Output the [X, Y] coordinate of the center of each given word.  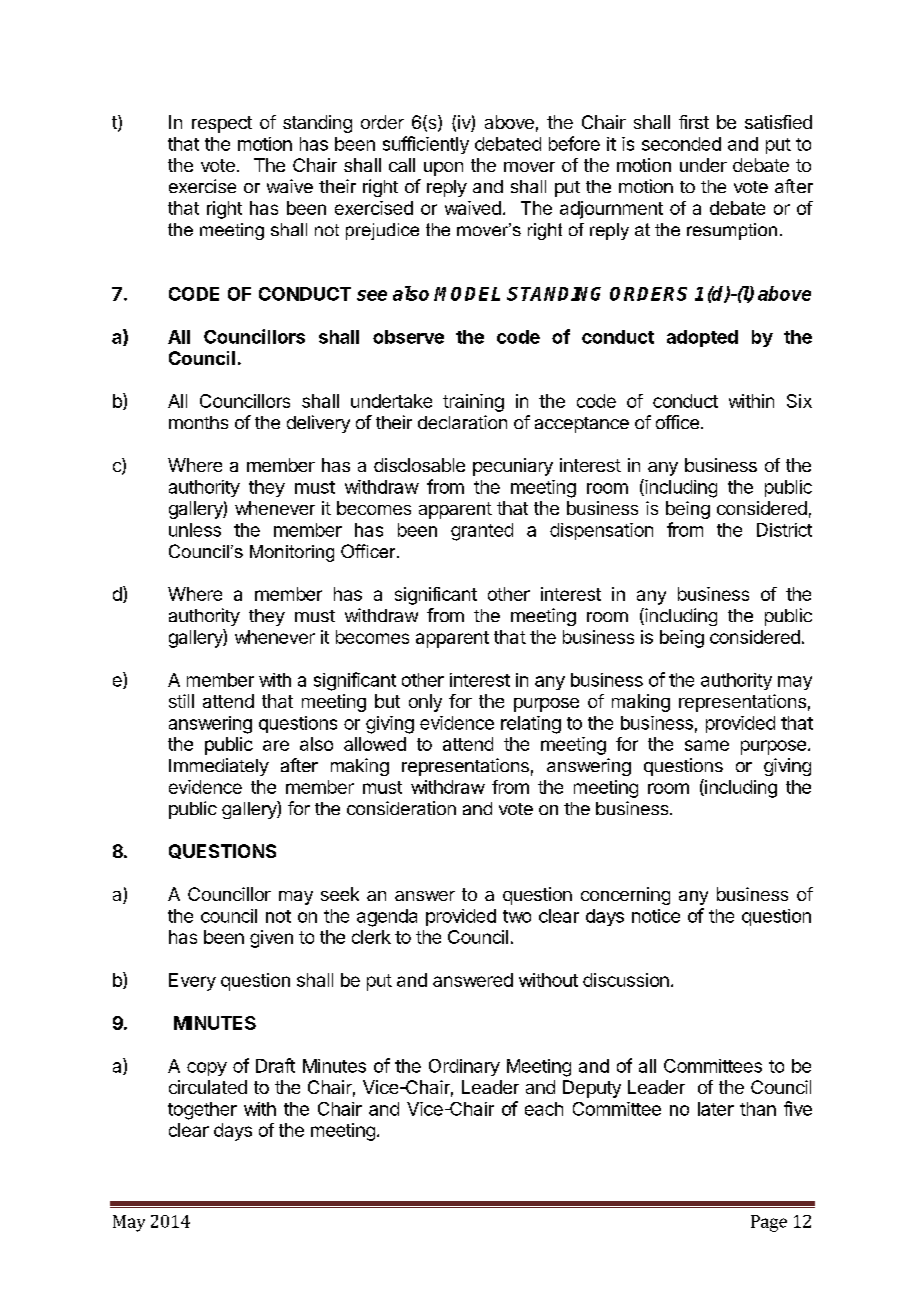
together [202, 1111]
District [784, 530]
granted [482, 532]
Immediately [219, 767]
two [517, 916]
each [544, 1109]
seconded [681, 144]
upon [443, 169]
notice [656, 916]
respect [222, 124]
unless [195, 530]
